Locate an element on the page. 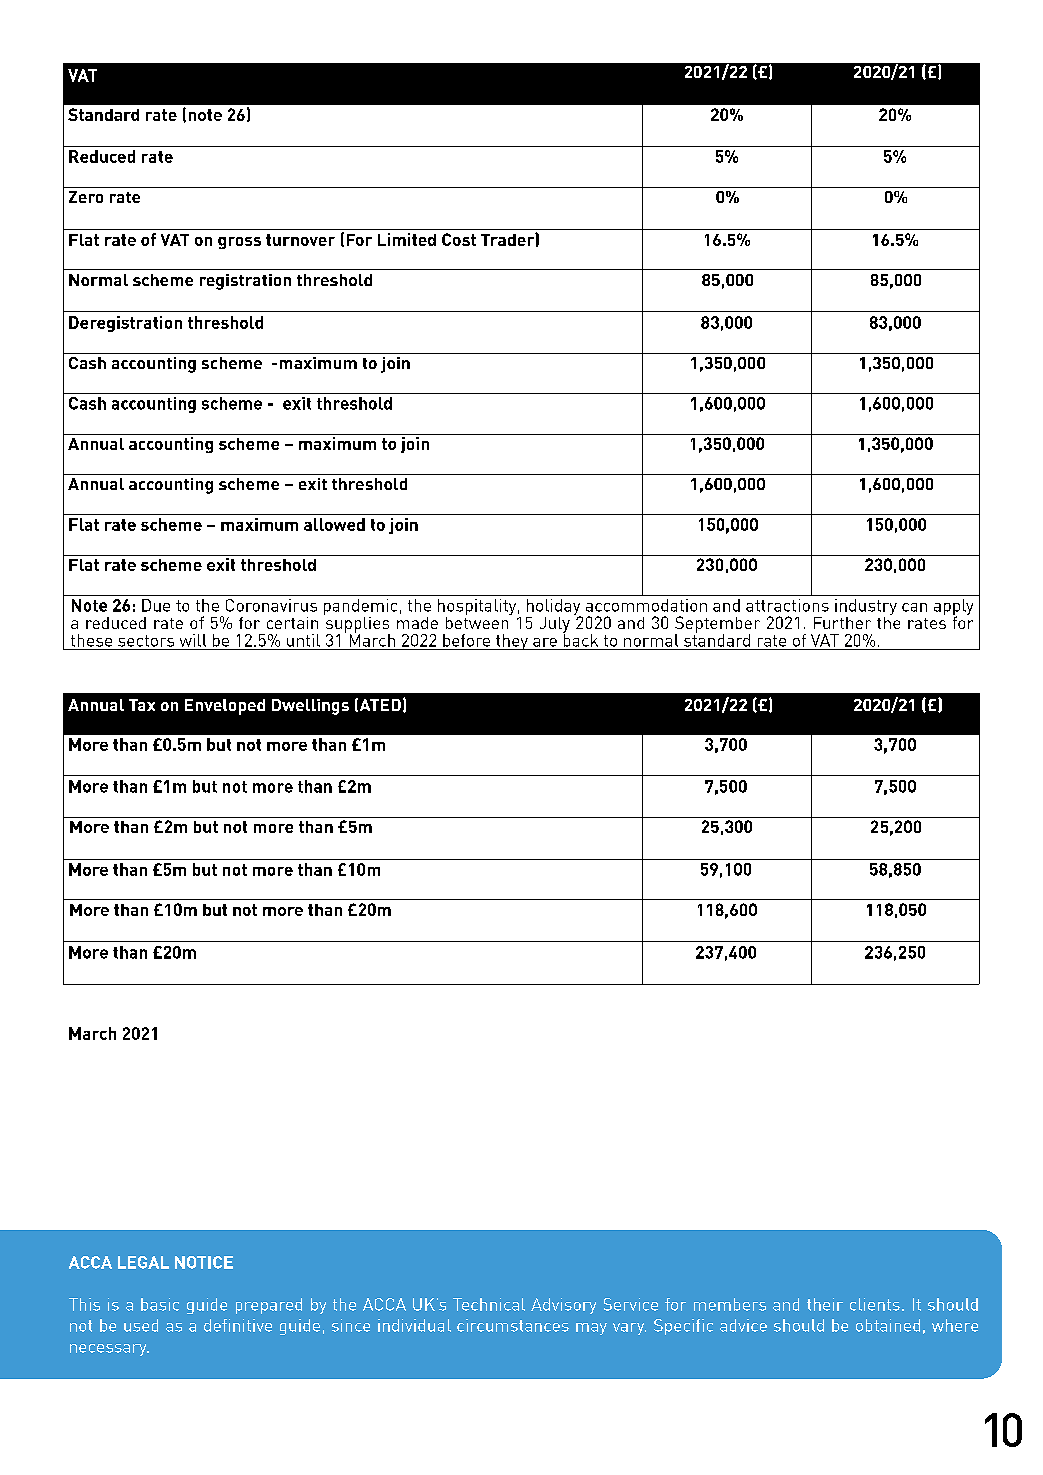 The image size is (1043, 1475). Dwellings is located at coordinates (310, 707).
